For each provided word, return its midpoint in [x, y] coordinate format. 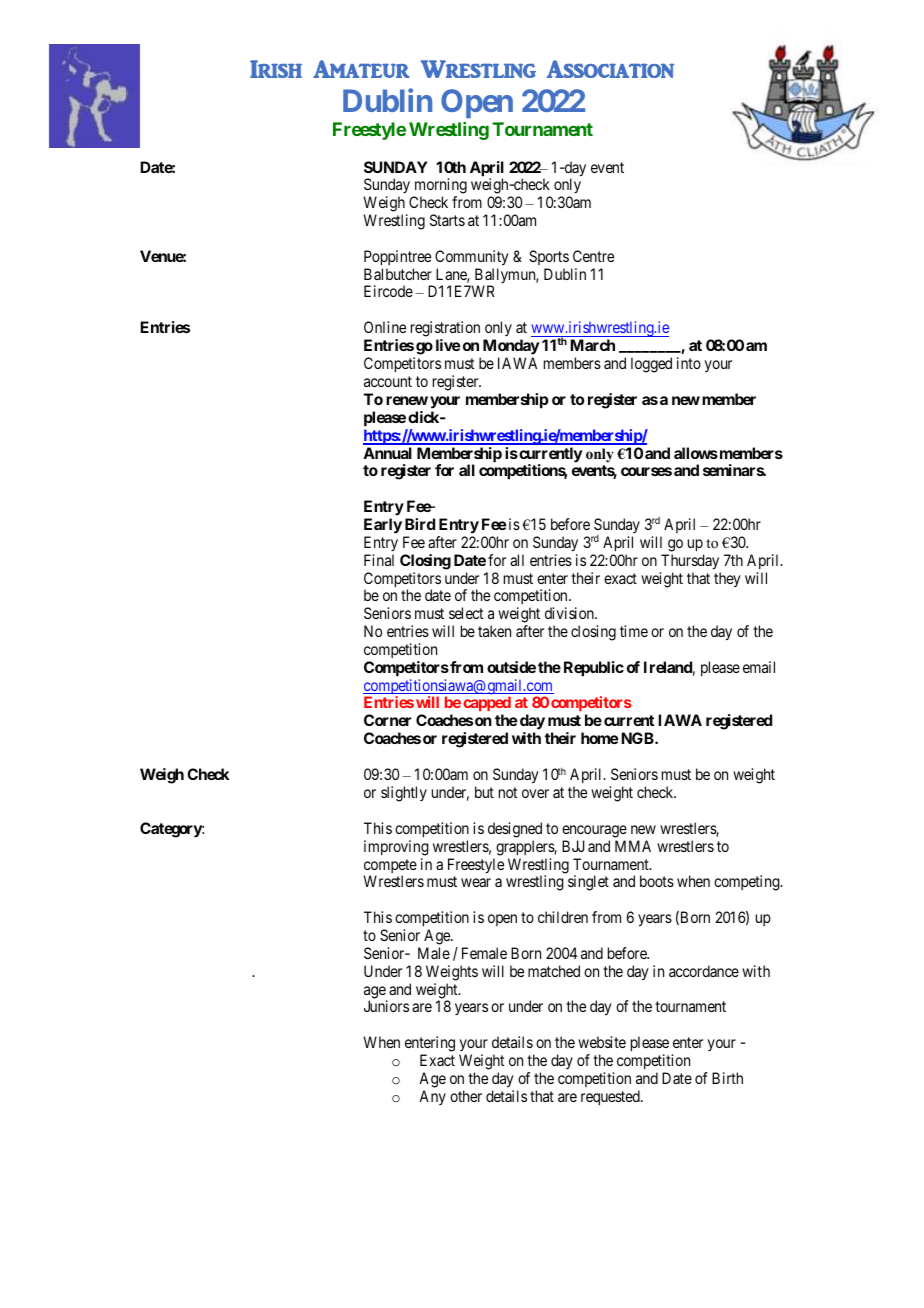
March [592, 345]
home [600, 738]
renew [407, 400]
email [759, 667]
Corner [387, 720]
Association [610, 69]
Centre [593, 256]
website [602, 1042]
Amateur [361, 69]
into [689, 363]
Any [432, 1097]
